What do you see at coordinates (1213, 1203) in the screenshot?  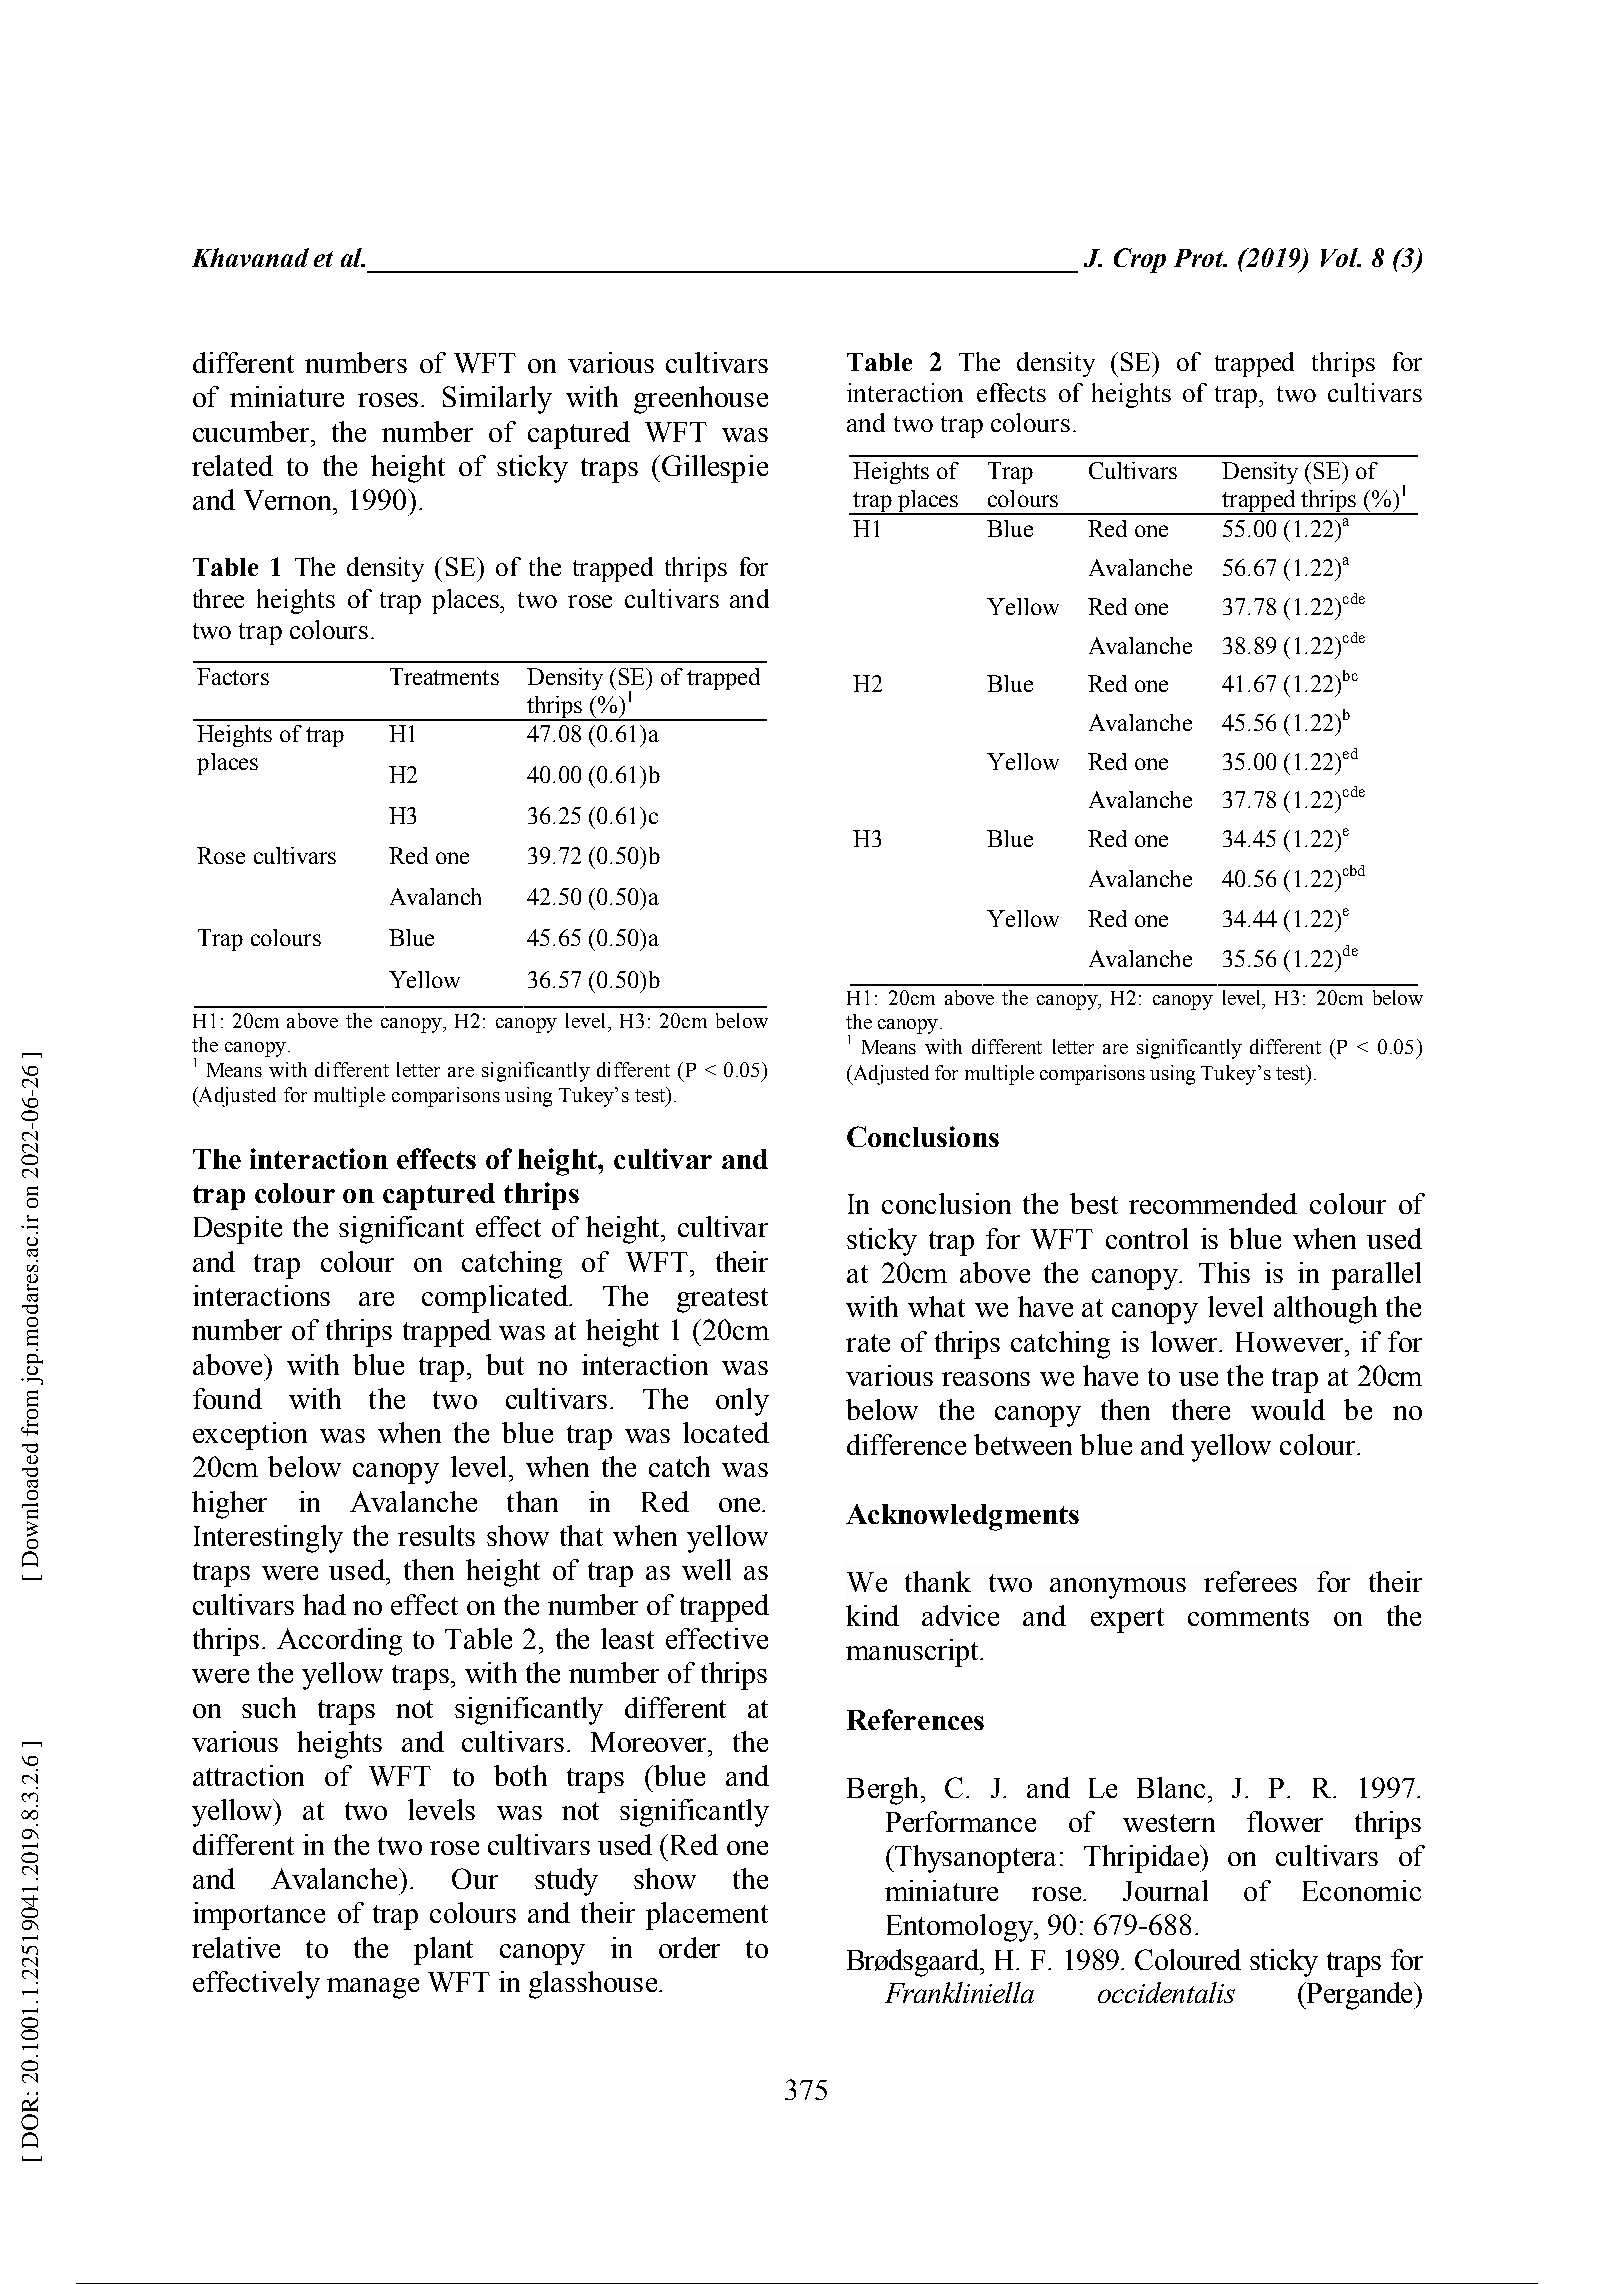 I see `recommended` at bounding box center [1213, 1203].
